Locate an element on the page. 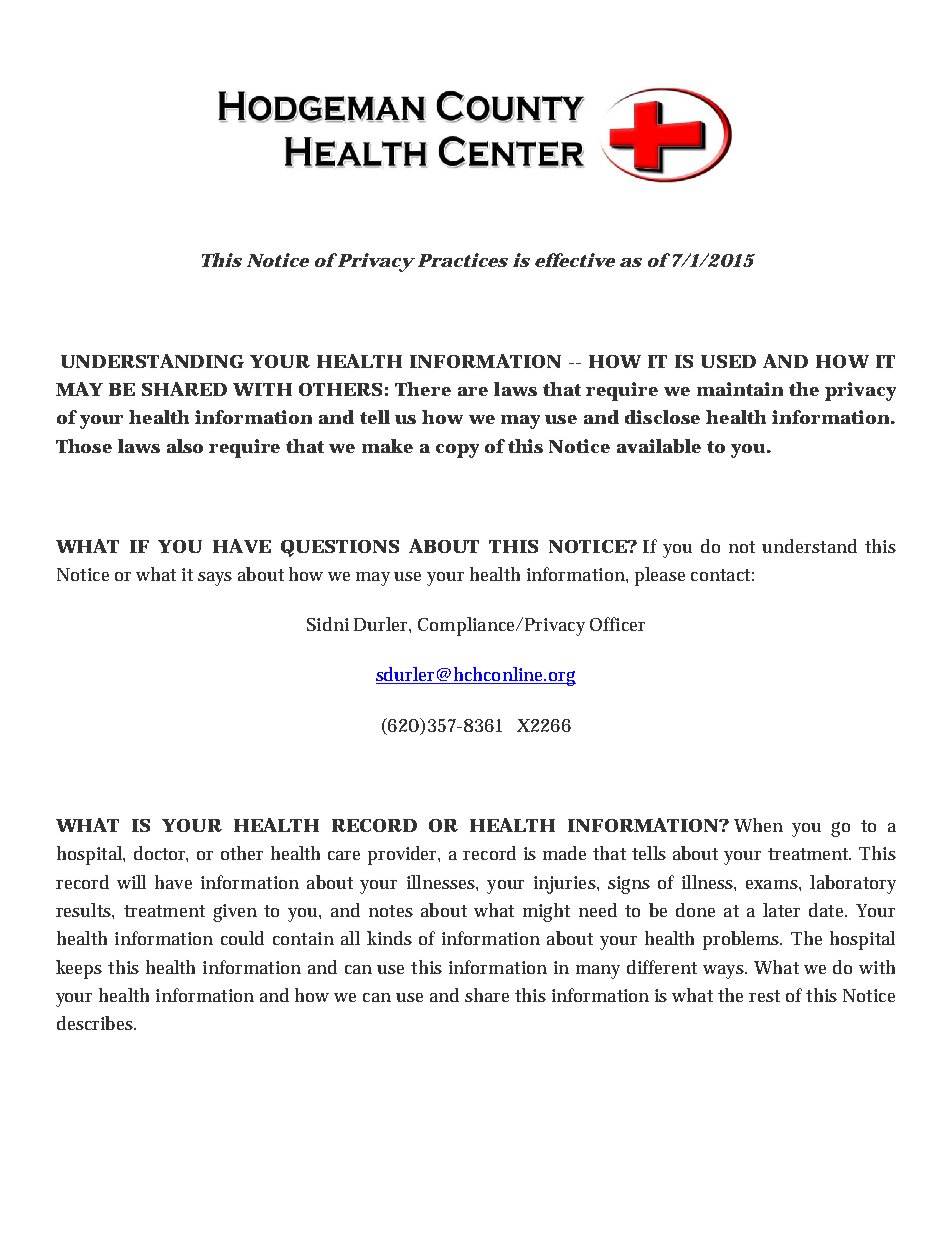 Image resolution: width=952 pixels, height=1233 pixels. many is located at coordinates (598, 972).
